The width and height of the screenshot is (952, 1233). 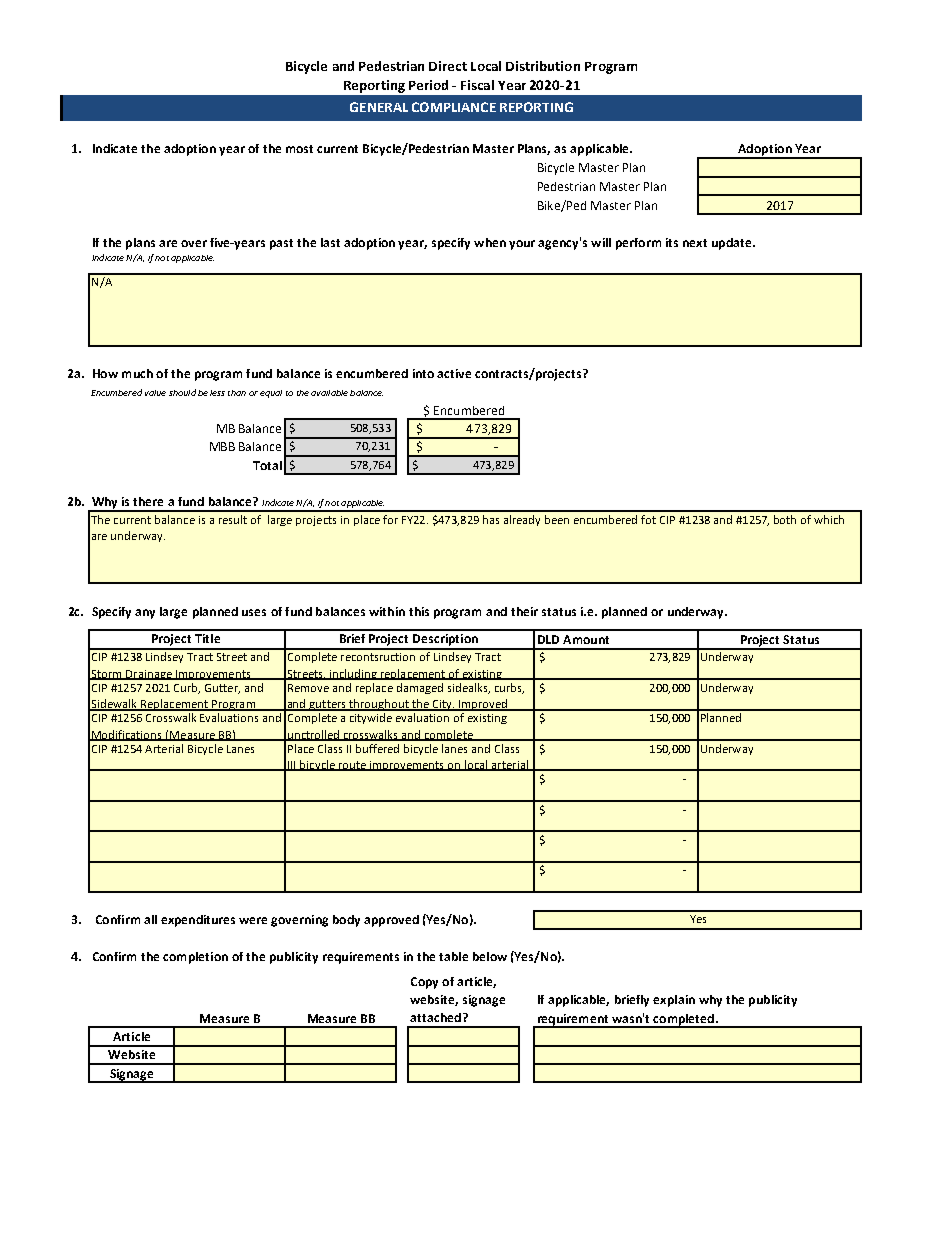 I want to click on result, so click(x=233, y=519).
